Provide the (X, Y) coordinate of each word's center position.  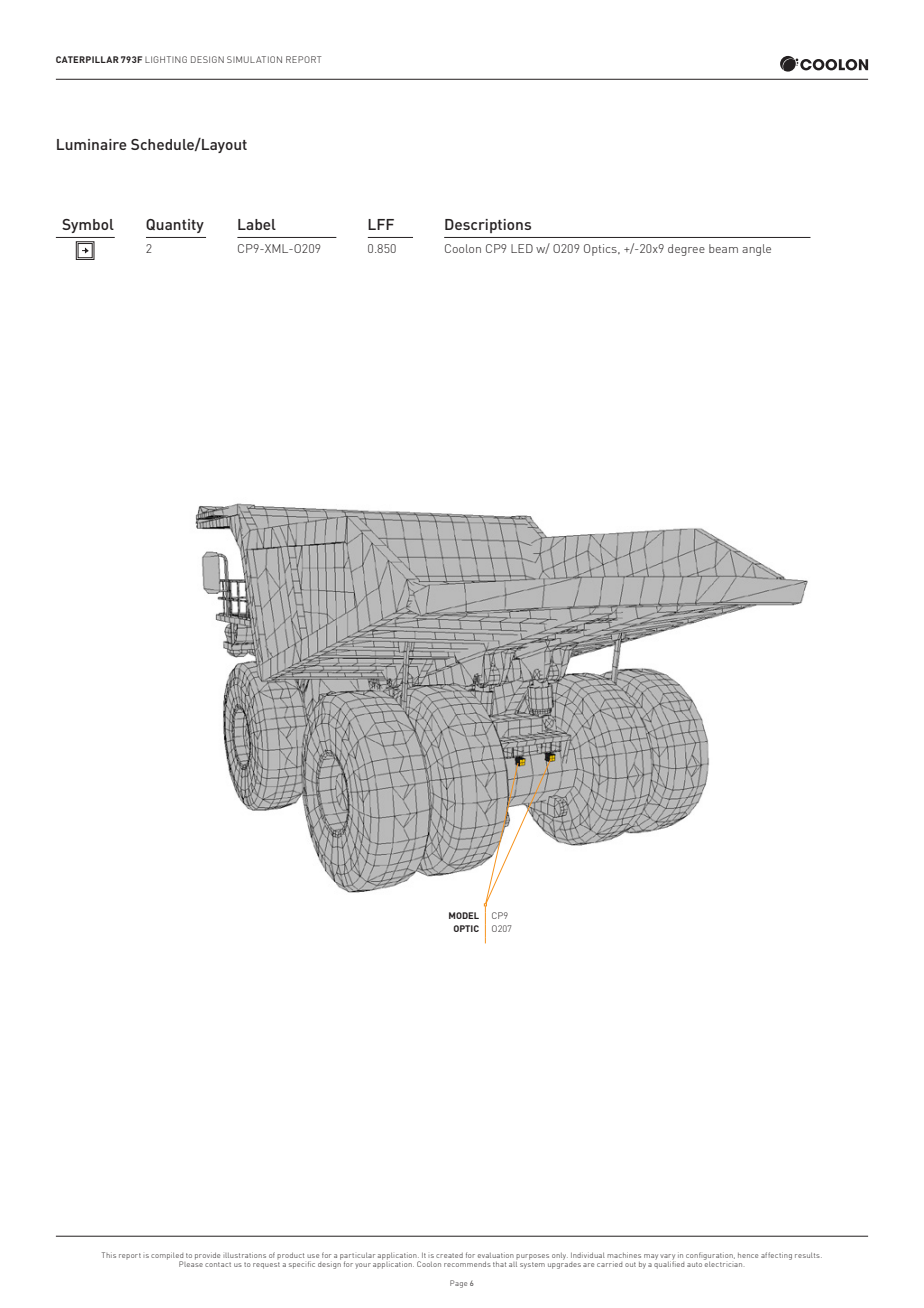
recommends (467, 1264)
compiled (167, 1257)
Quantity (175, 226)
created (449, 1255)
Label (257, 224)
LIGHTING (166, 59)
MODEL (464, 915)
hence (748, 1255)
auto (694, 1264)
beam (723, 248)
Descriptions (488, 226)
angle (756, 250)
